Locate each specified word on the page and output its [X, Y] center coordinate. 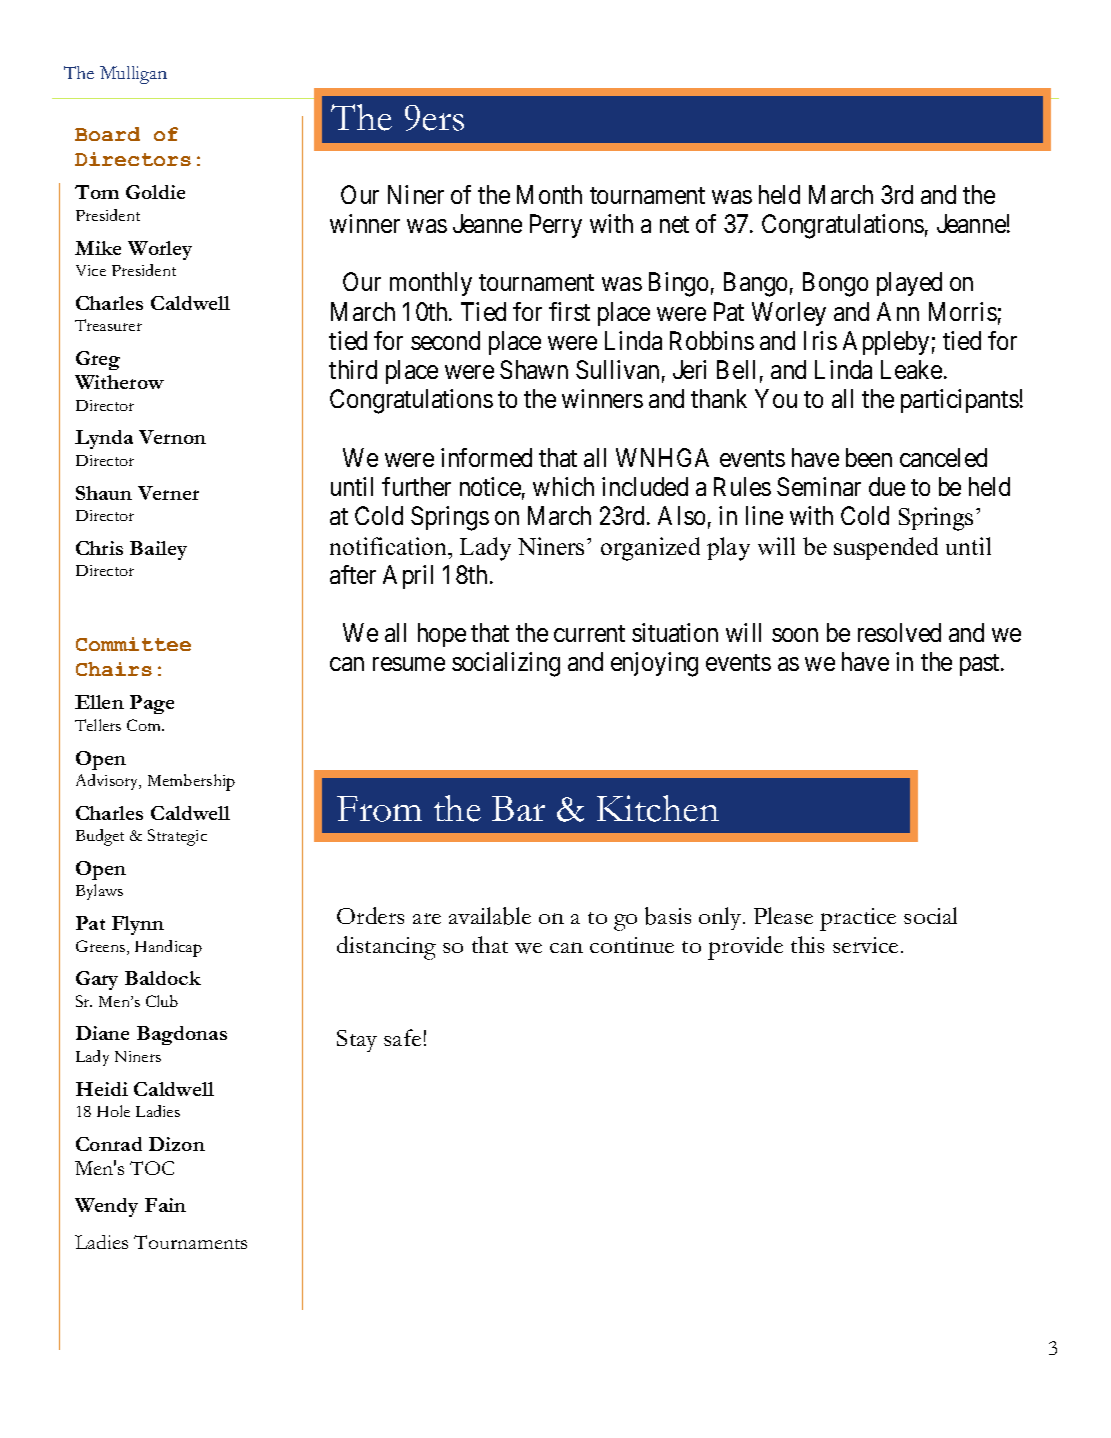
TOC [152, 1168]
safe [402, 1037]
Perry [556, 226]
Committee [133, 644]
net [674, 224]
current [589, 633]
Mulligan [133, 75]
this [807, 944]
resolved [899, 632]
